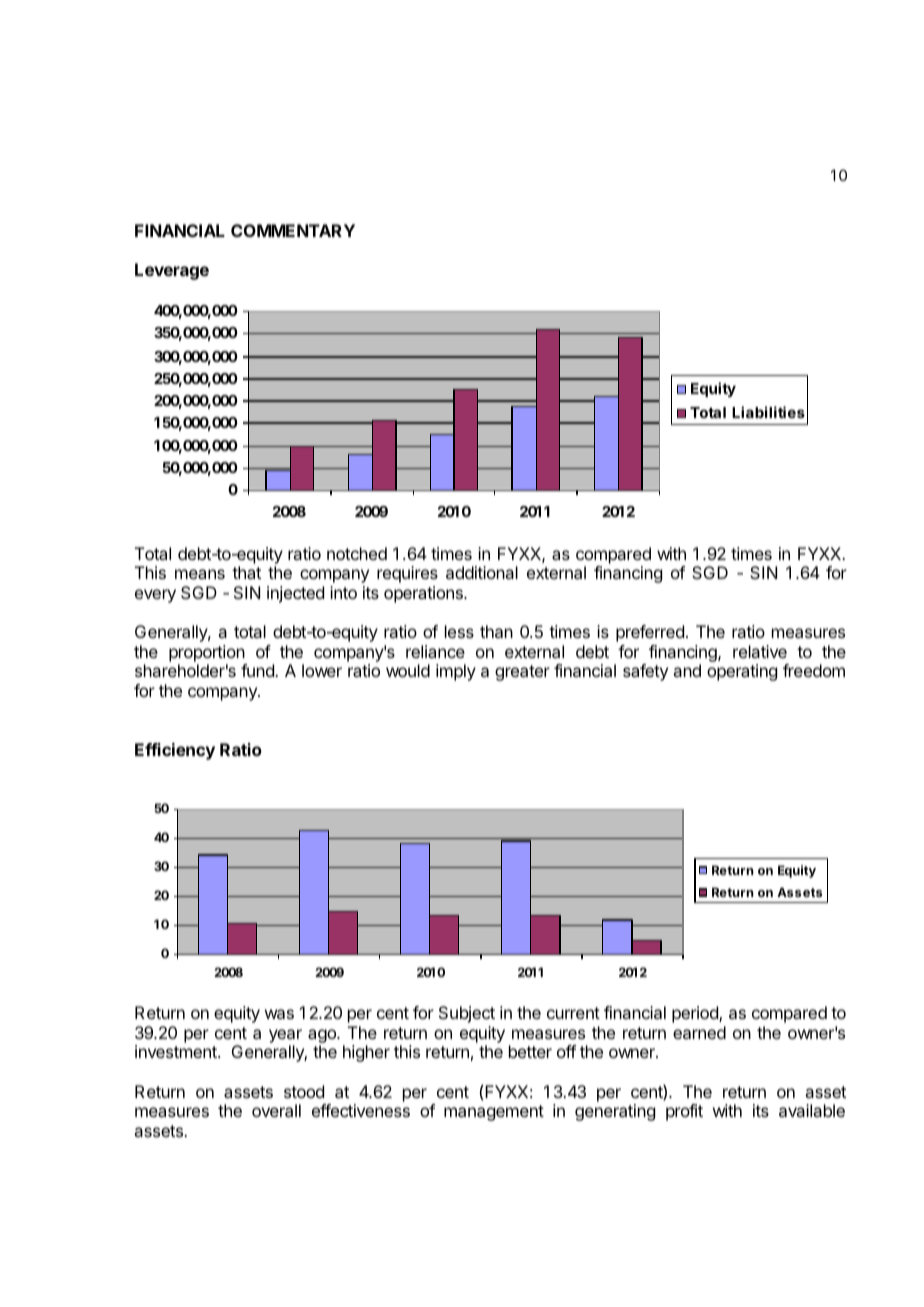  Describe the element at coordinates (293, 230) in the image. I see `COMMENTARY` at that location.
